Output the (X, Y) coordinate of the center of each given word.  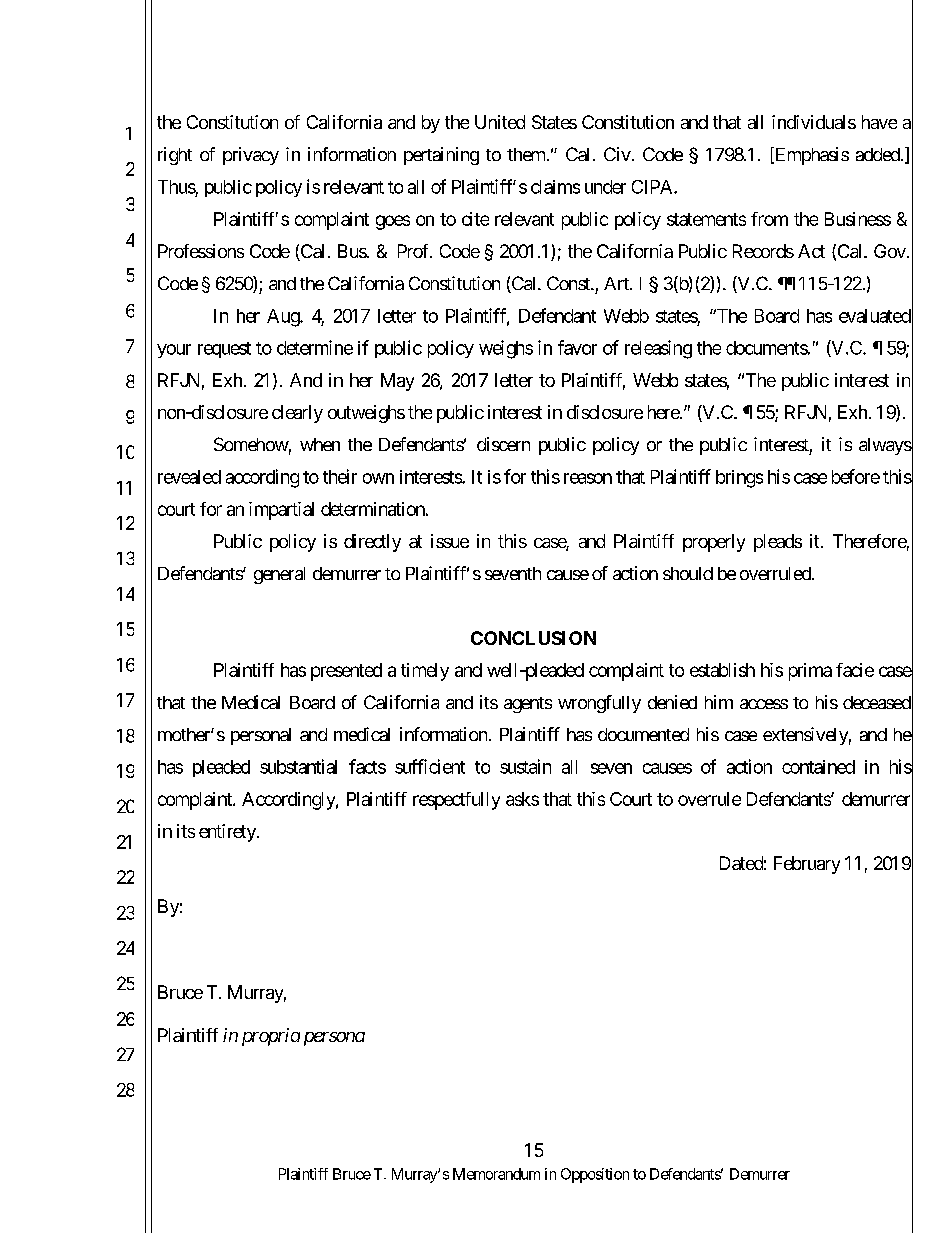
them (526, 154)
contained (818, 767)
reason (588, 478)
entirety (228, 833)
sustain (525, 766)
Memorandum (496, 1174)
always (885, 446)
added (878, 154)
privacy (251, 156)
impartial (281, 511)
